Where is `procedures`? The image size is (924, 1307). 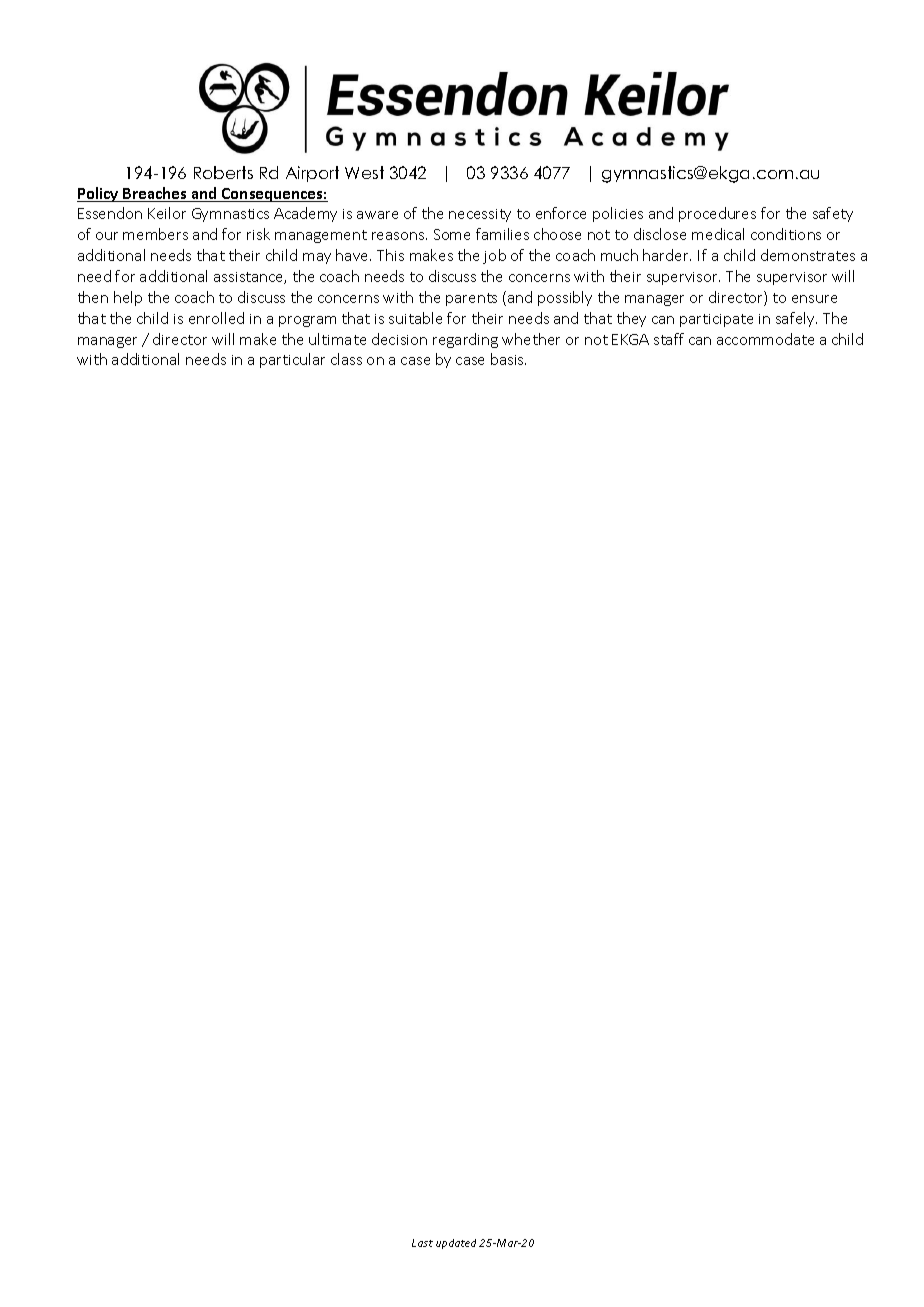 procedures is located at coordinates (717, 214).
